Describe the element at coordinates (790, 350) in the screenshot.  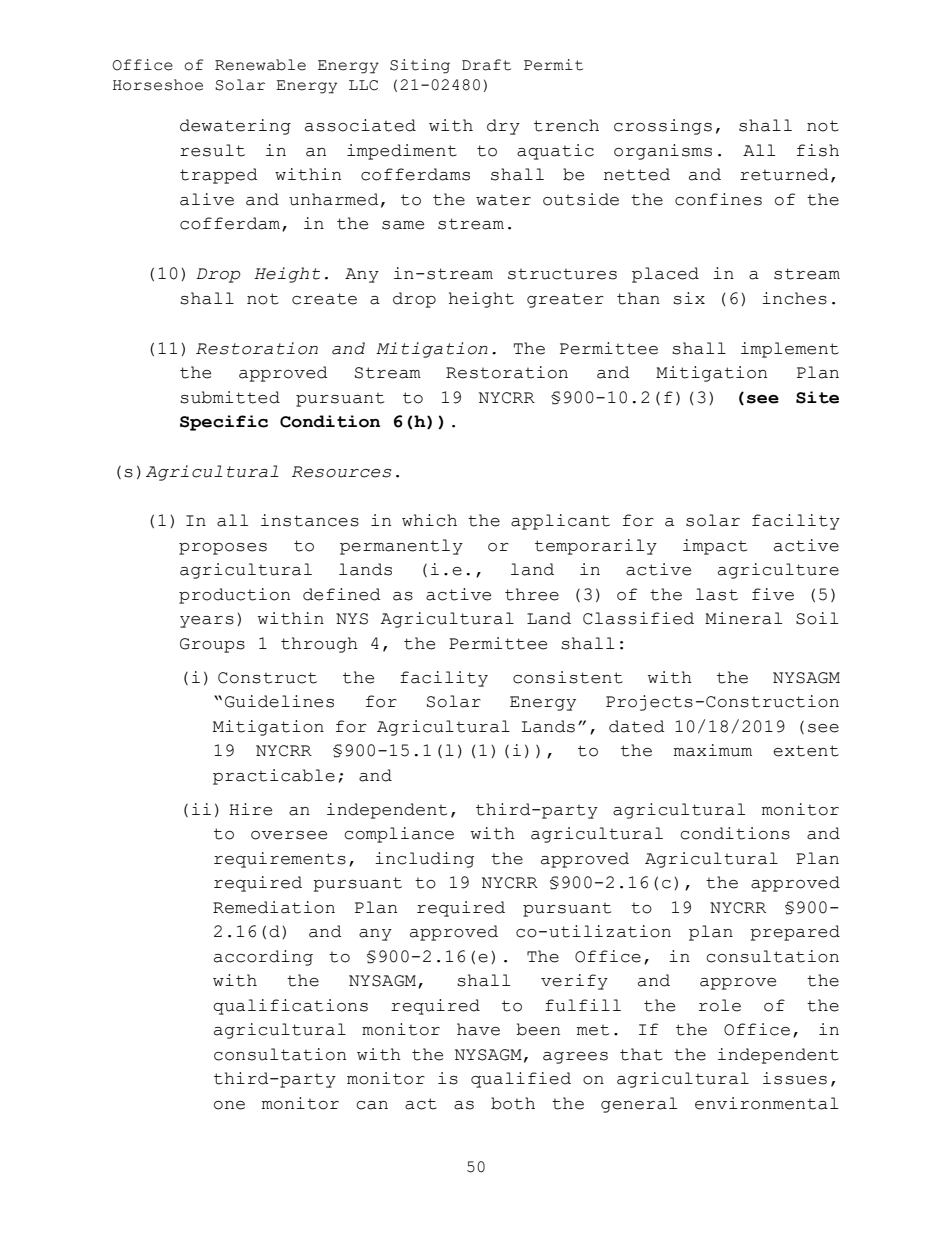
I see `implement` at that location.
